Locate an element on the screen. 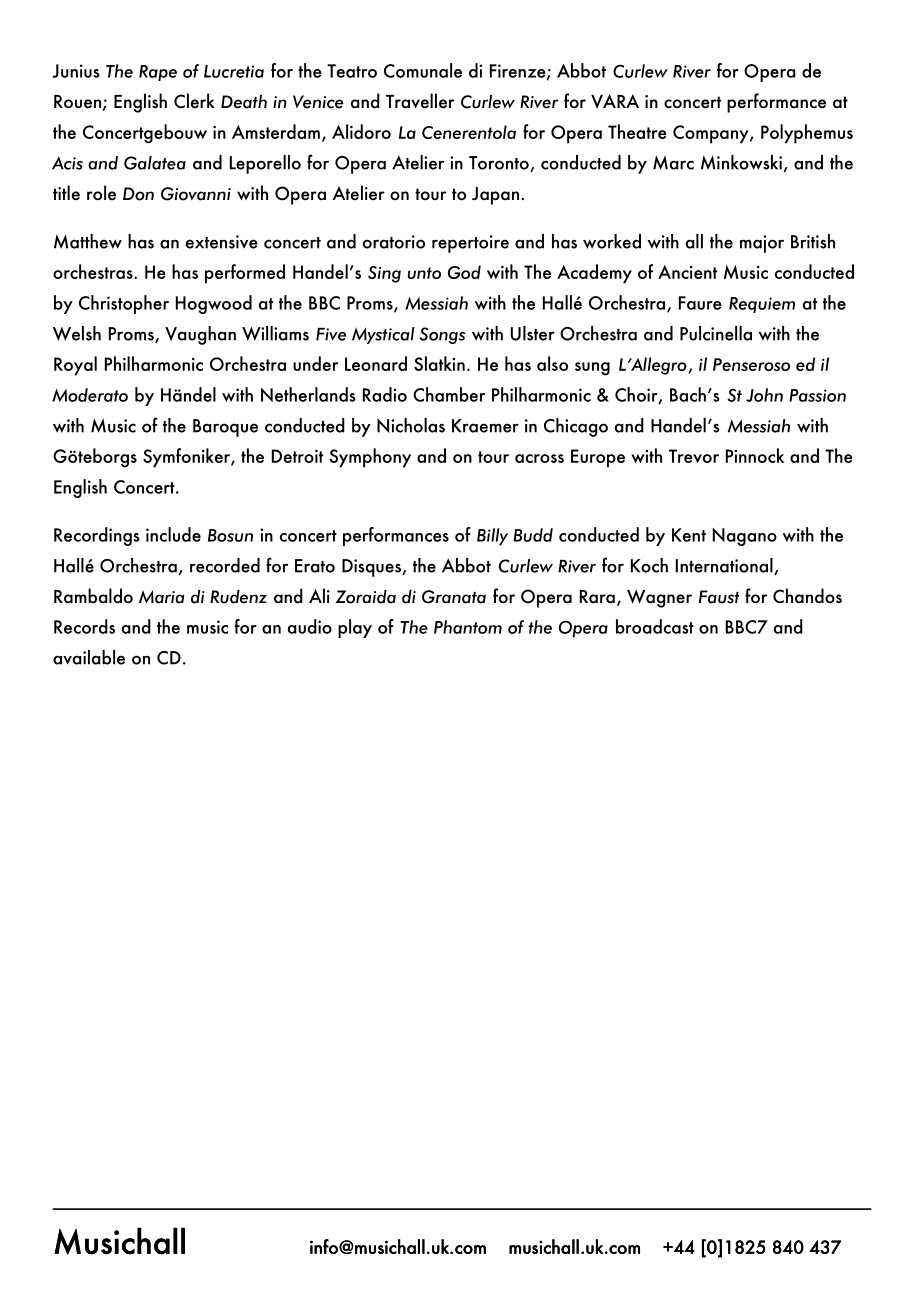 The width and height of the screenshot is (924, 1308). Traveller is located at coordinates (420, 101).
